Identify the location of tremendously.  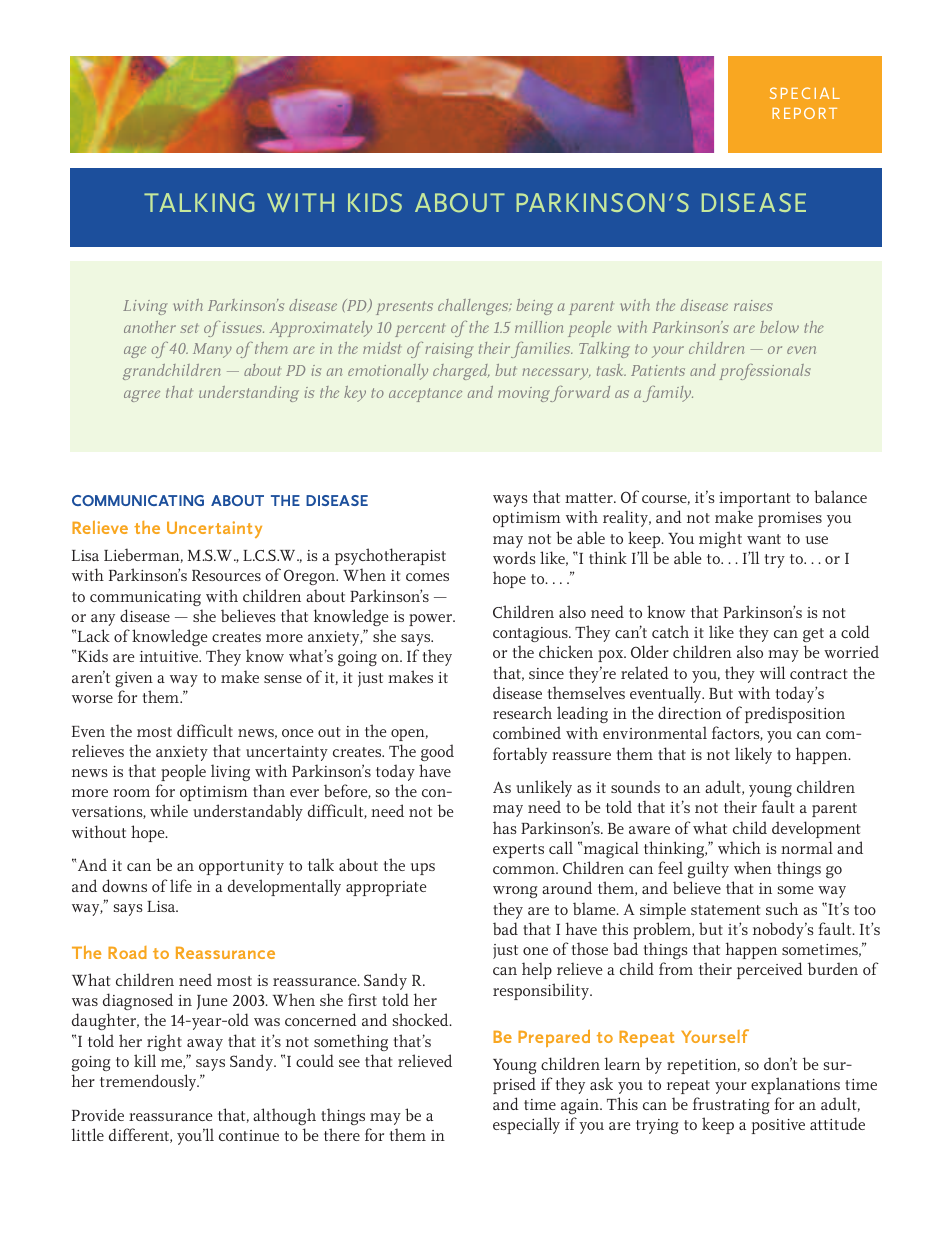
(149, 1082).
